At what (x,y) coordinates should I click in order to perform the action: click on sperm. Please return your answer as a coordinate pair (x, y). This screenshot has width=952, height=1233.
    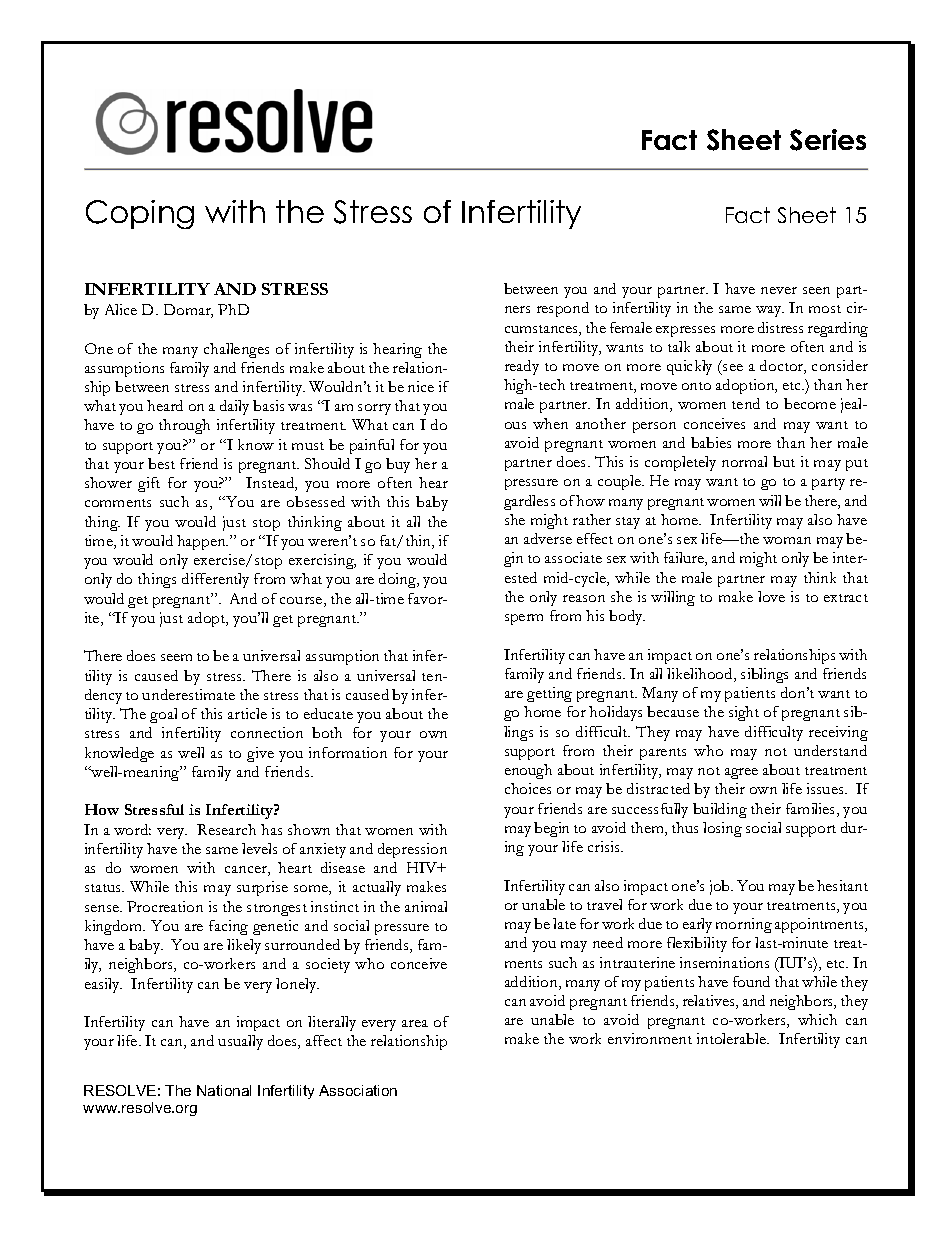
    Looking at the image, I should click on (524, 619).
